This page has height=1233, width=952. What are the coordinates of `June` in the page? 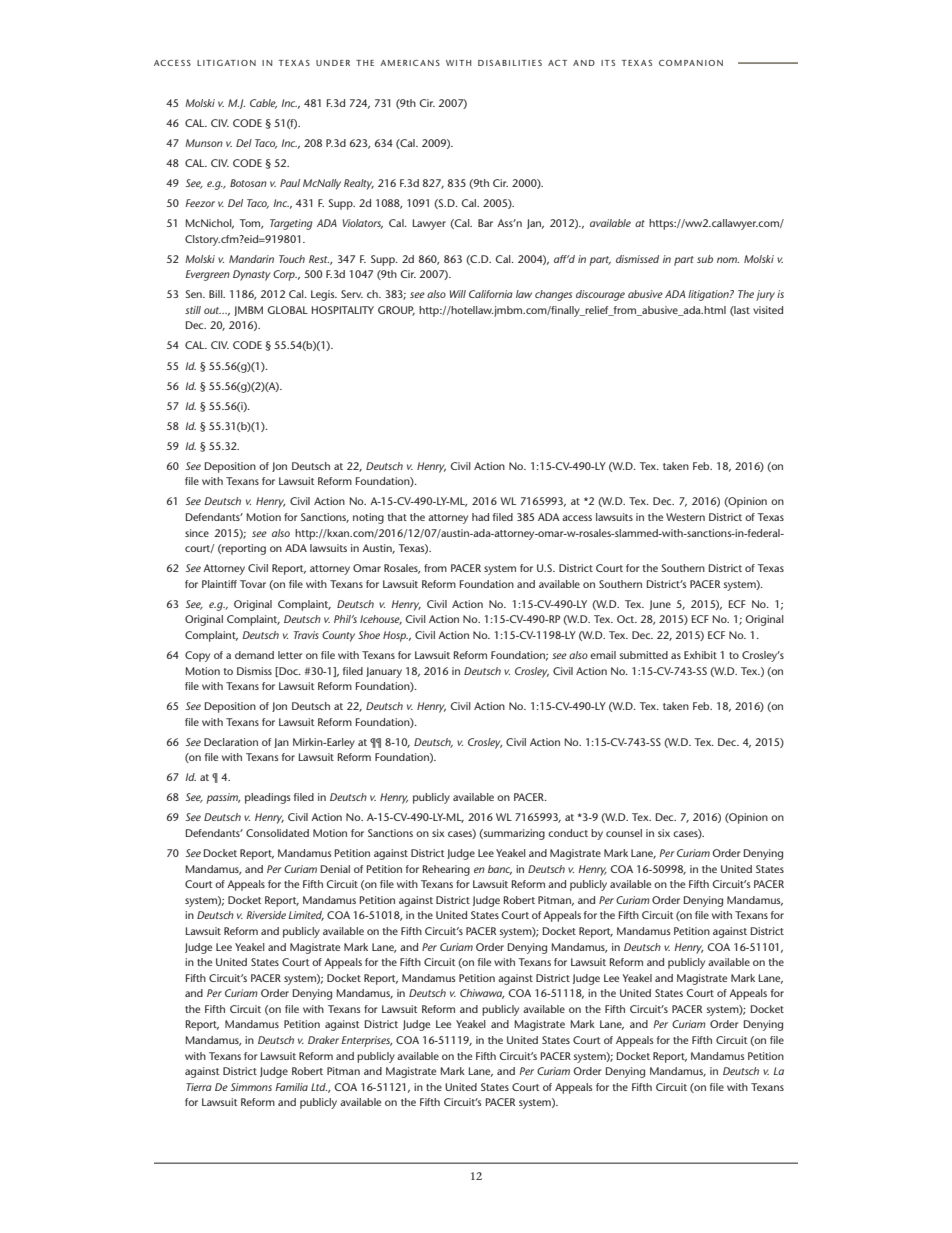 It's located at (660, 605).
